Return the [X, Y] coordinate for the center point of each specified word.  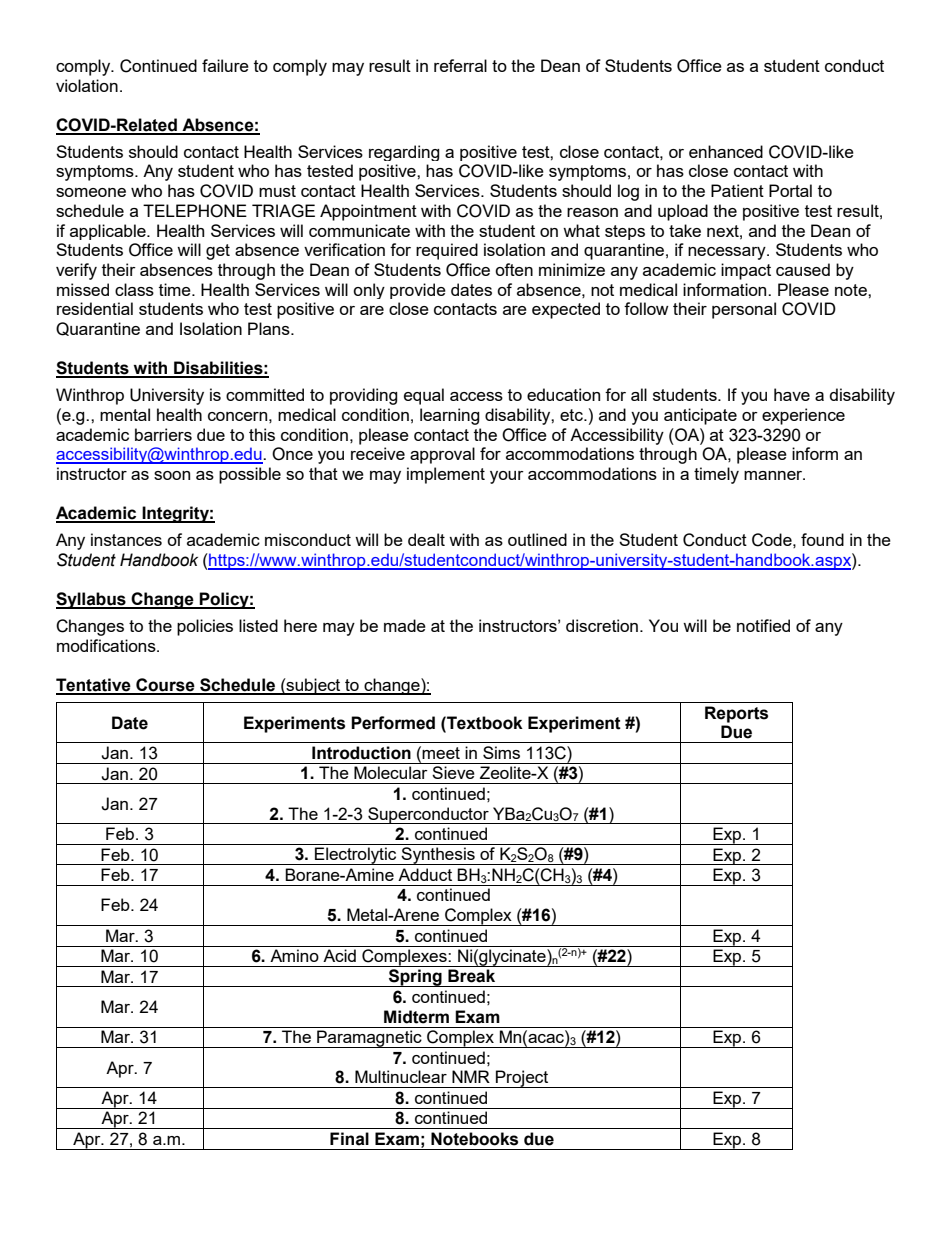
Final [349, 1139]
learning [450, 416]
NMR [471, 1076]
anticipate [700, 416]
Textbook [484, 723]
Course [165, 686]
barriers [163, 434]
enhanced [726, 151]
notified [763, 625]
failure [225, 65]
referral [460, 65]
